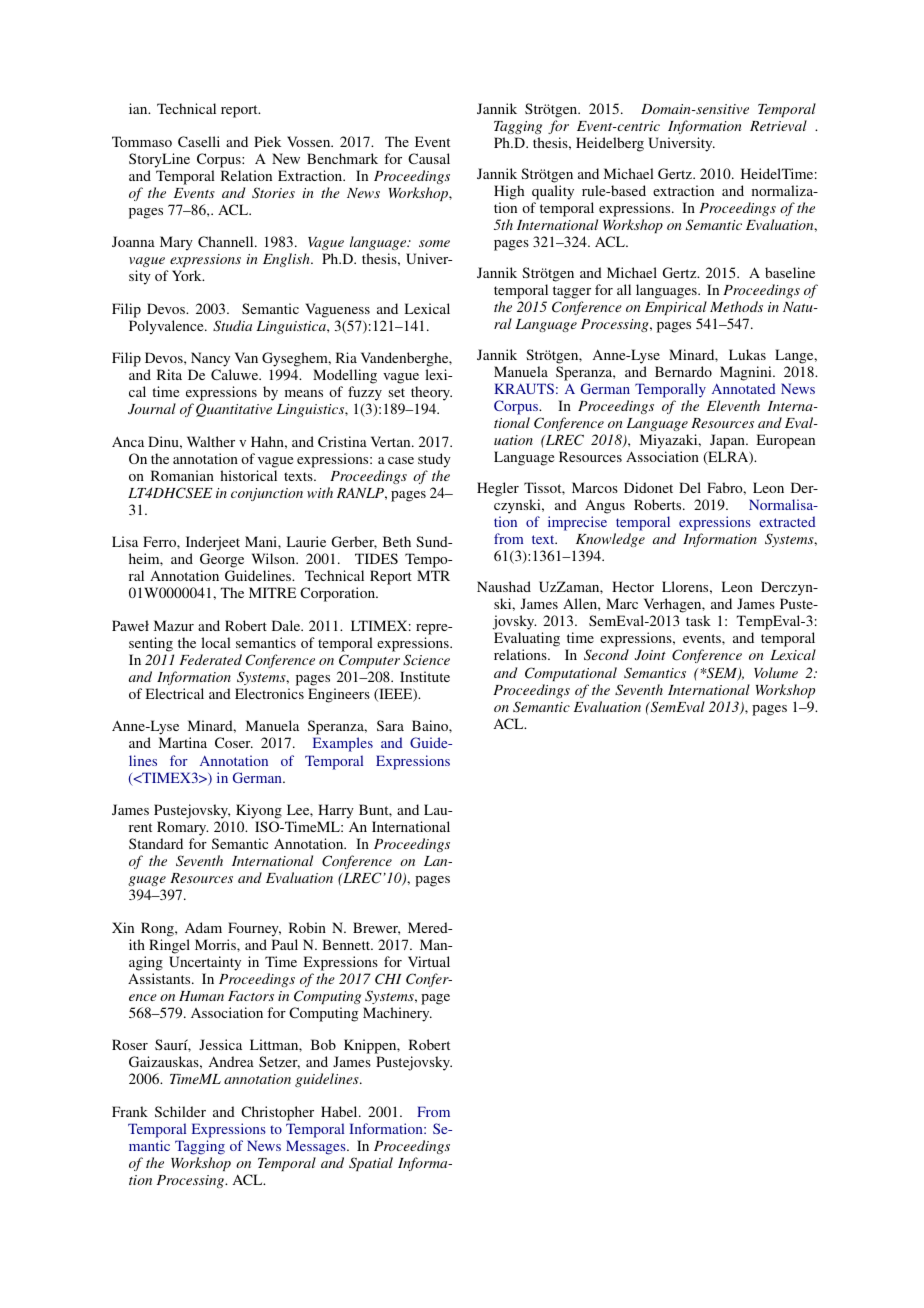  I want to click on Volume, so click(776, 672).
